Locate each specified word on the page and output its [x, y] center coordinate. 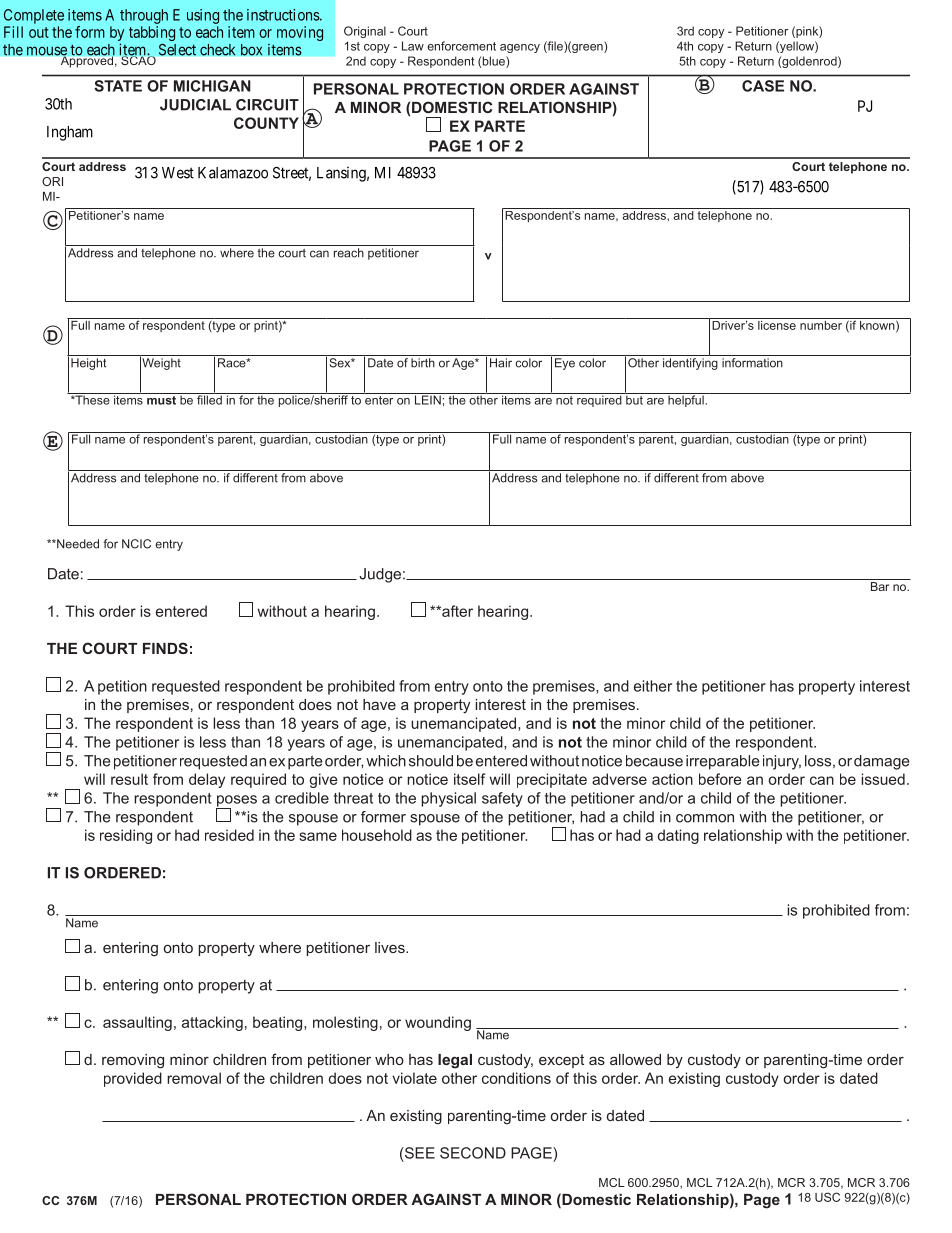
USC [827, 1197]
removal [194, 1078]
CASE [763, 86]
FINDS [165, 648]
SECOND [473, 1153]
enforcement [461, 46]
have [379, 704]
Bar [880, 585]
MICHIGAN [212, 86]
